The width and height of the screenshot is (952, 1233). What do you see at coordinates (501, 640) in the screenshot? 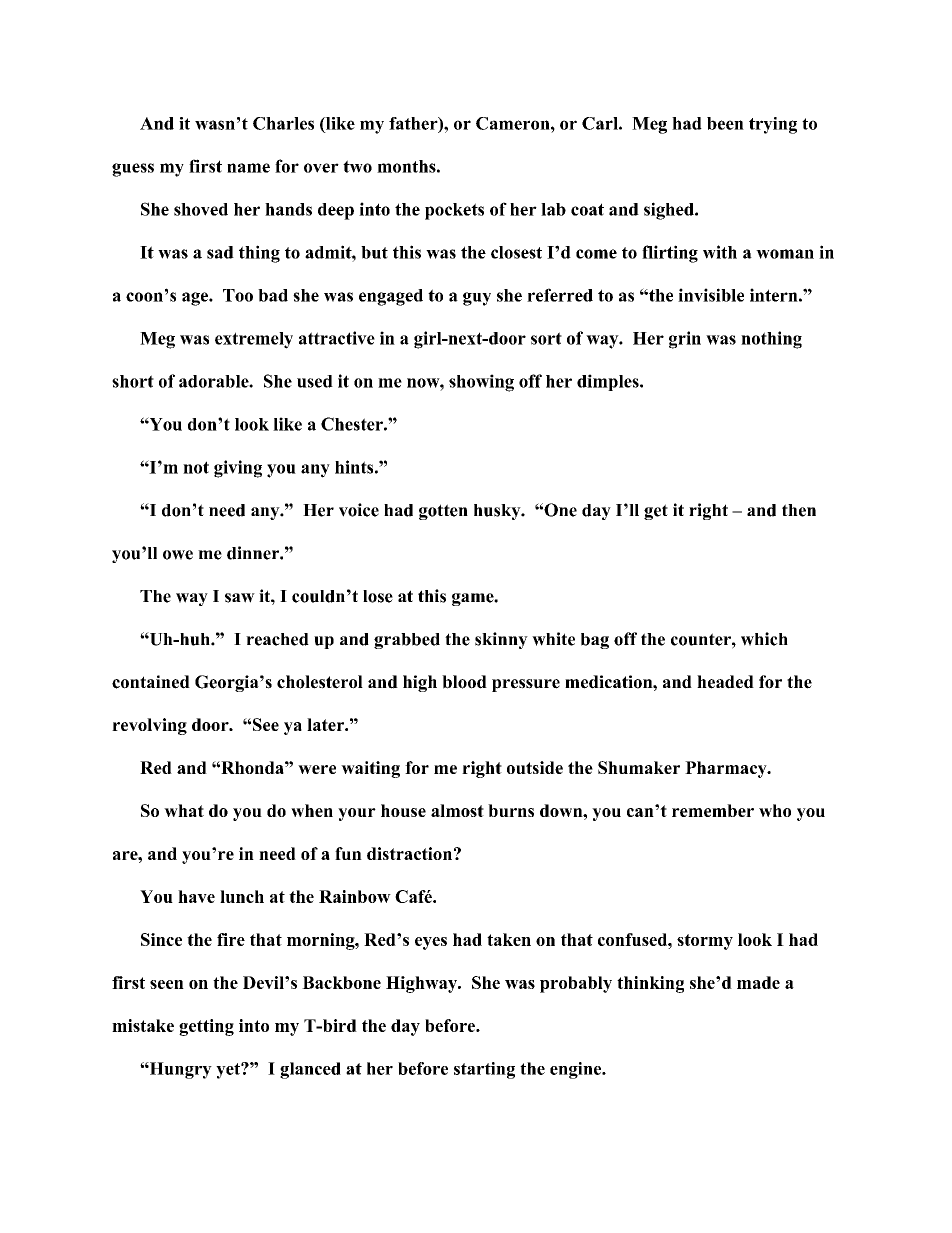
I see `skinny` at bounding box center [501, 640].
